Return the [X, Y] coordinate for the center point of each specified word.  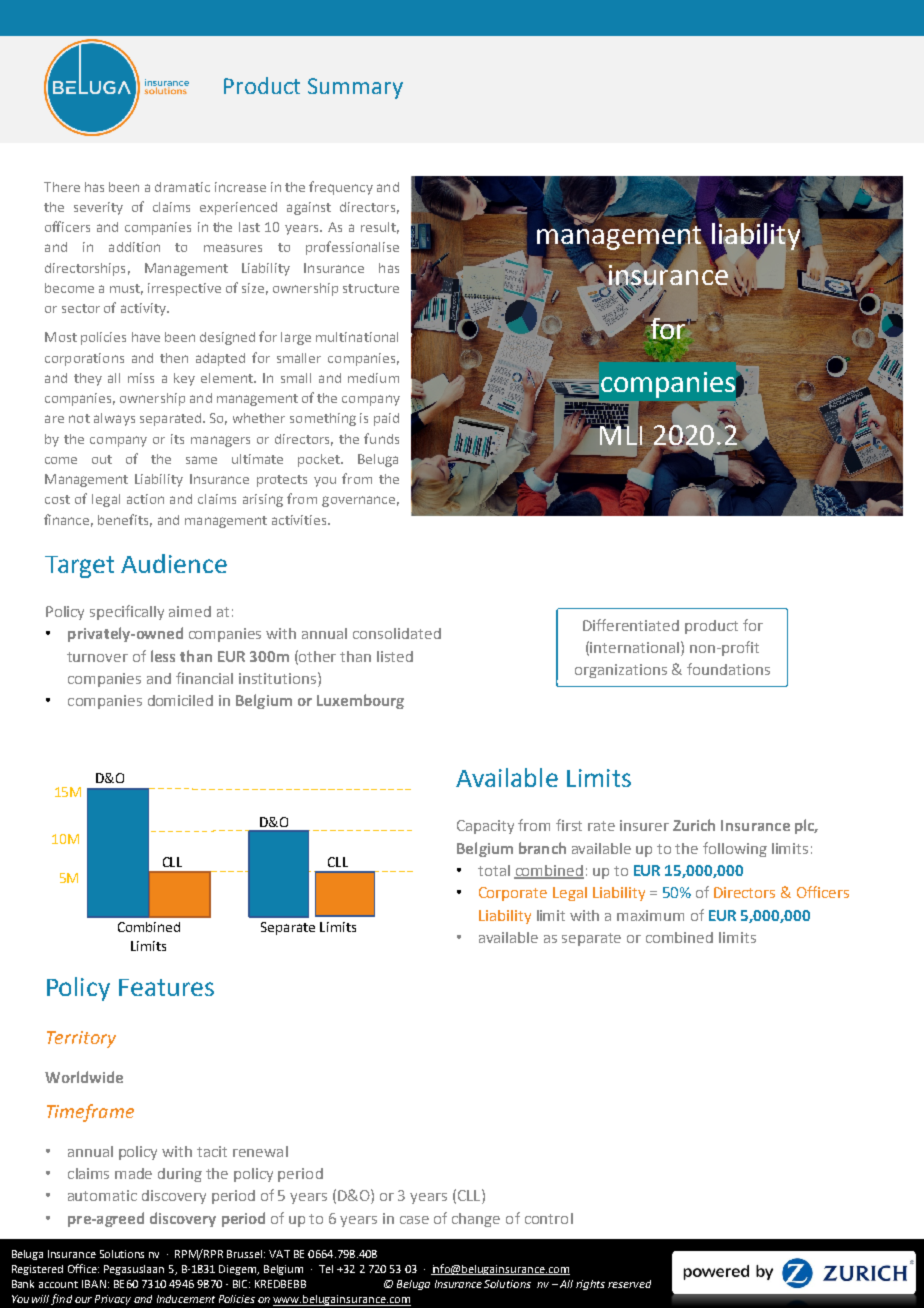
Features [166, 987]
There [62, 187]
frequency [341, 188]
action [145, 499]
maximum [650, 915]
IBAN [94, 1284]
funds [381, 438]
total [494, 870]
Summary [355, 88]
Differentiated [631, 625]
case [414, 1220]
